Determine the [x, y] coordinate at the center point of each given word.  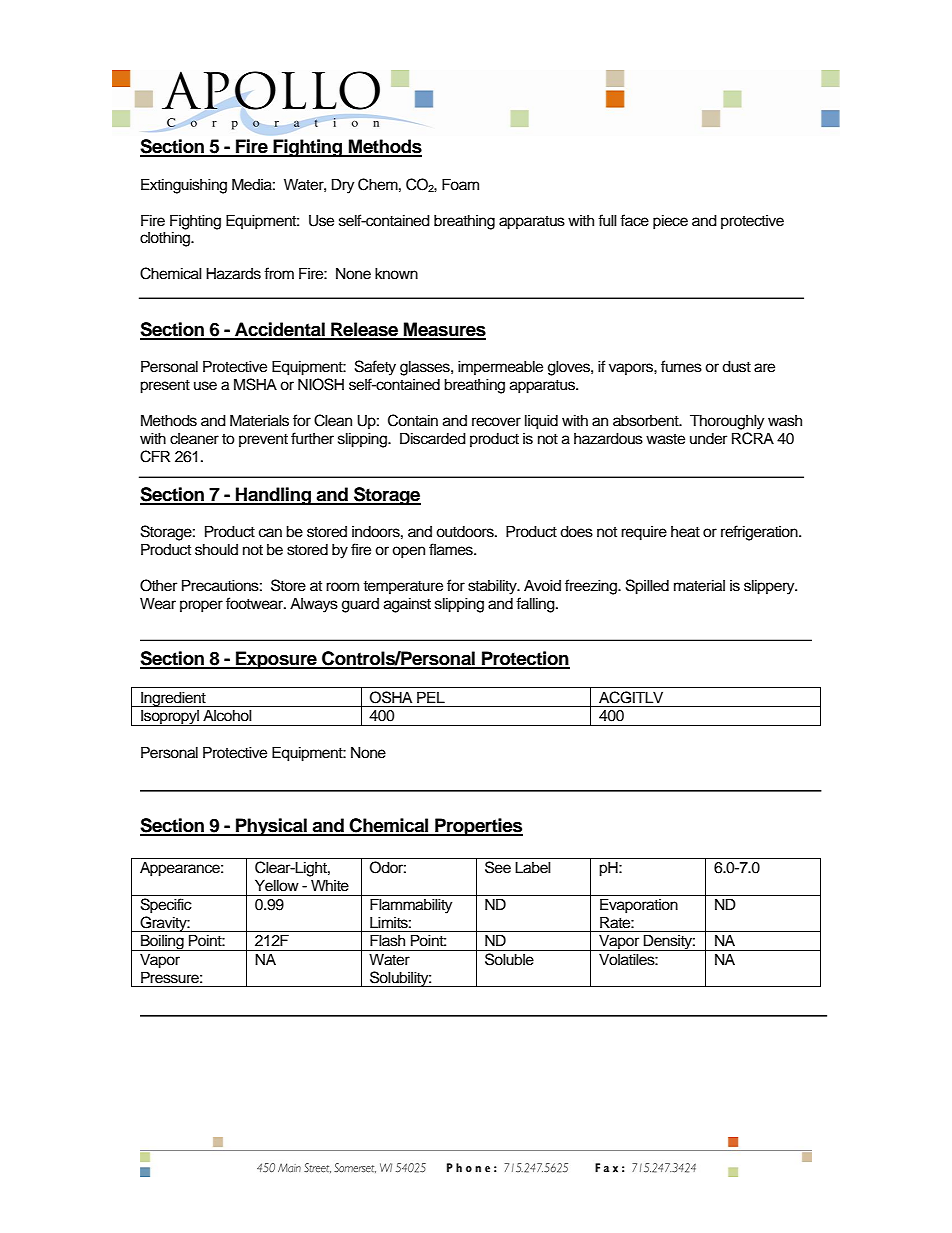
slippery [770, 587]
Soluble [509, 959]
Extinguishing [184, 186]
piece [670, 222]
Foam [460, 184]
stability [493, 587]
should [216, 549]
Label [533, 867]
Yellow [277, 885]
